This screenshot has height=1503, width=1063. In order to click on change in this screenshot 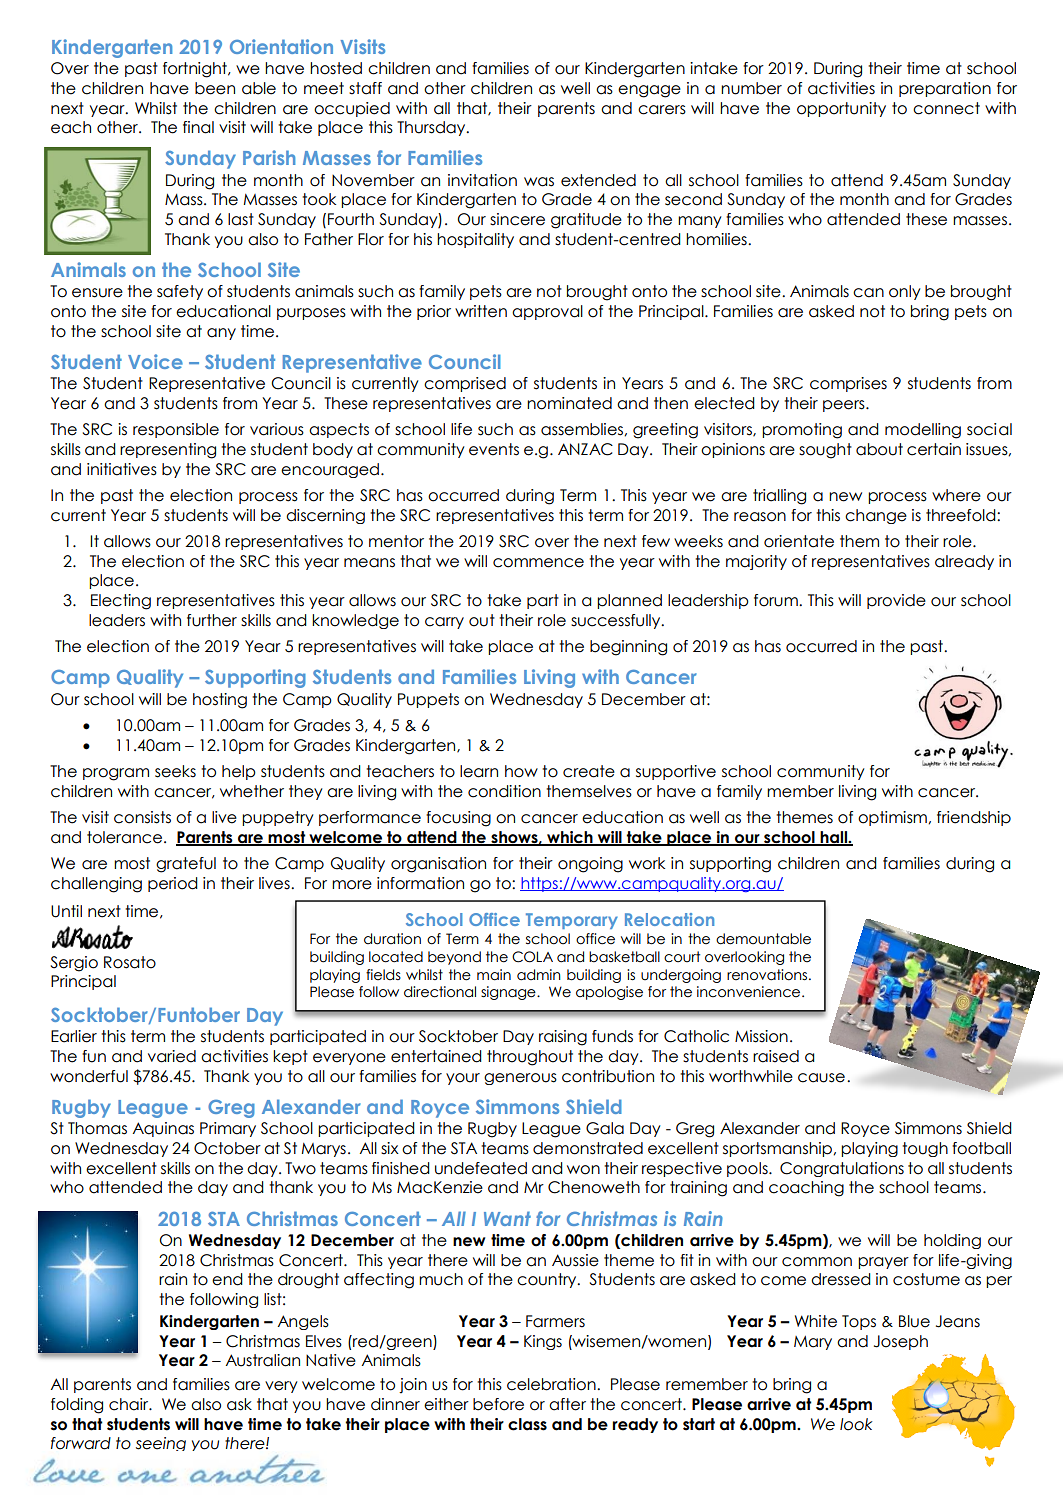, I will do `click(876, 516)`.
